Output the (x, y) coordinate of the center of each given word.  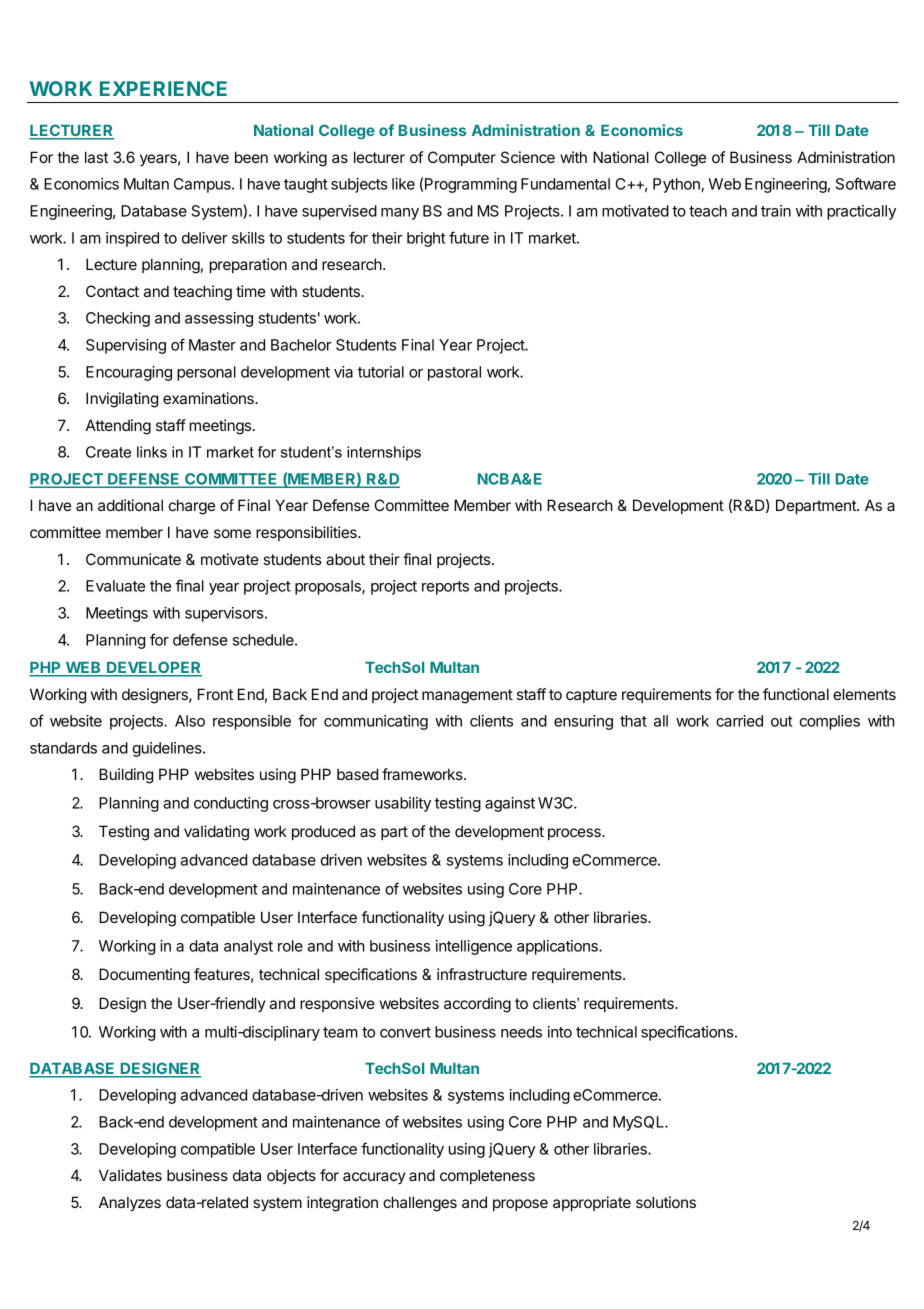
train (776, 211)
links (152, 452)
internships (384, 453)
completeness (487, 1176)
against (510, 804)
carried (739, 721)
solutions (666, 1202)
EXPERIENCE (163, 88)
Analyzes (130, 1204)
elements (864, 694)
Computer (462, 158)
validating (216, 833)
